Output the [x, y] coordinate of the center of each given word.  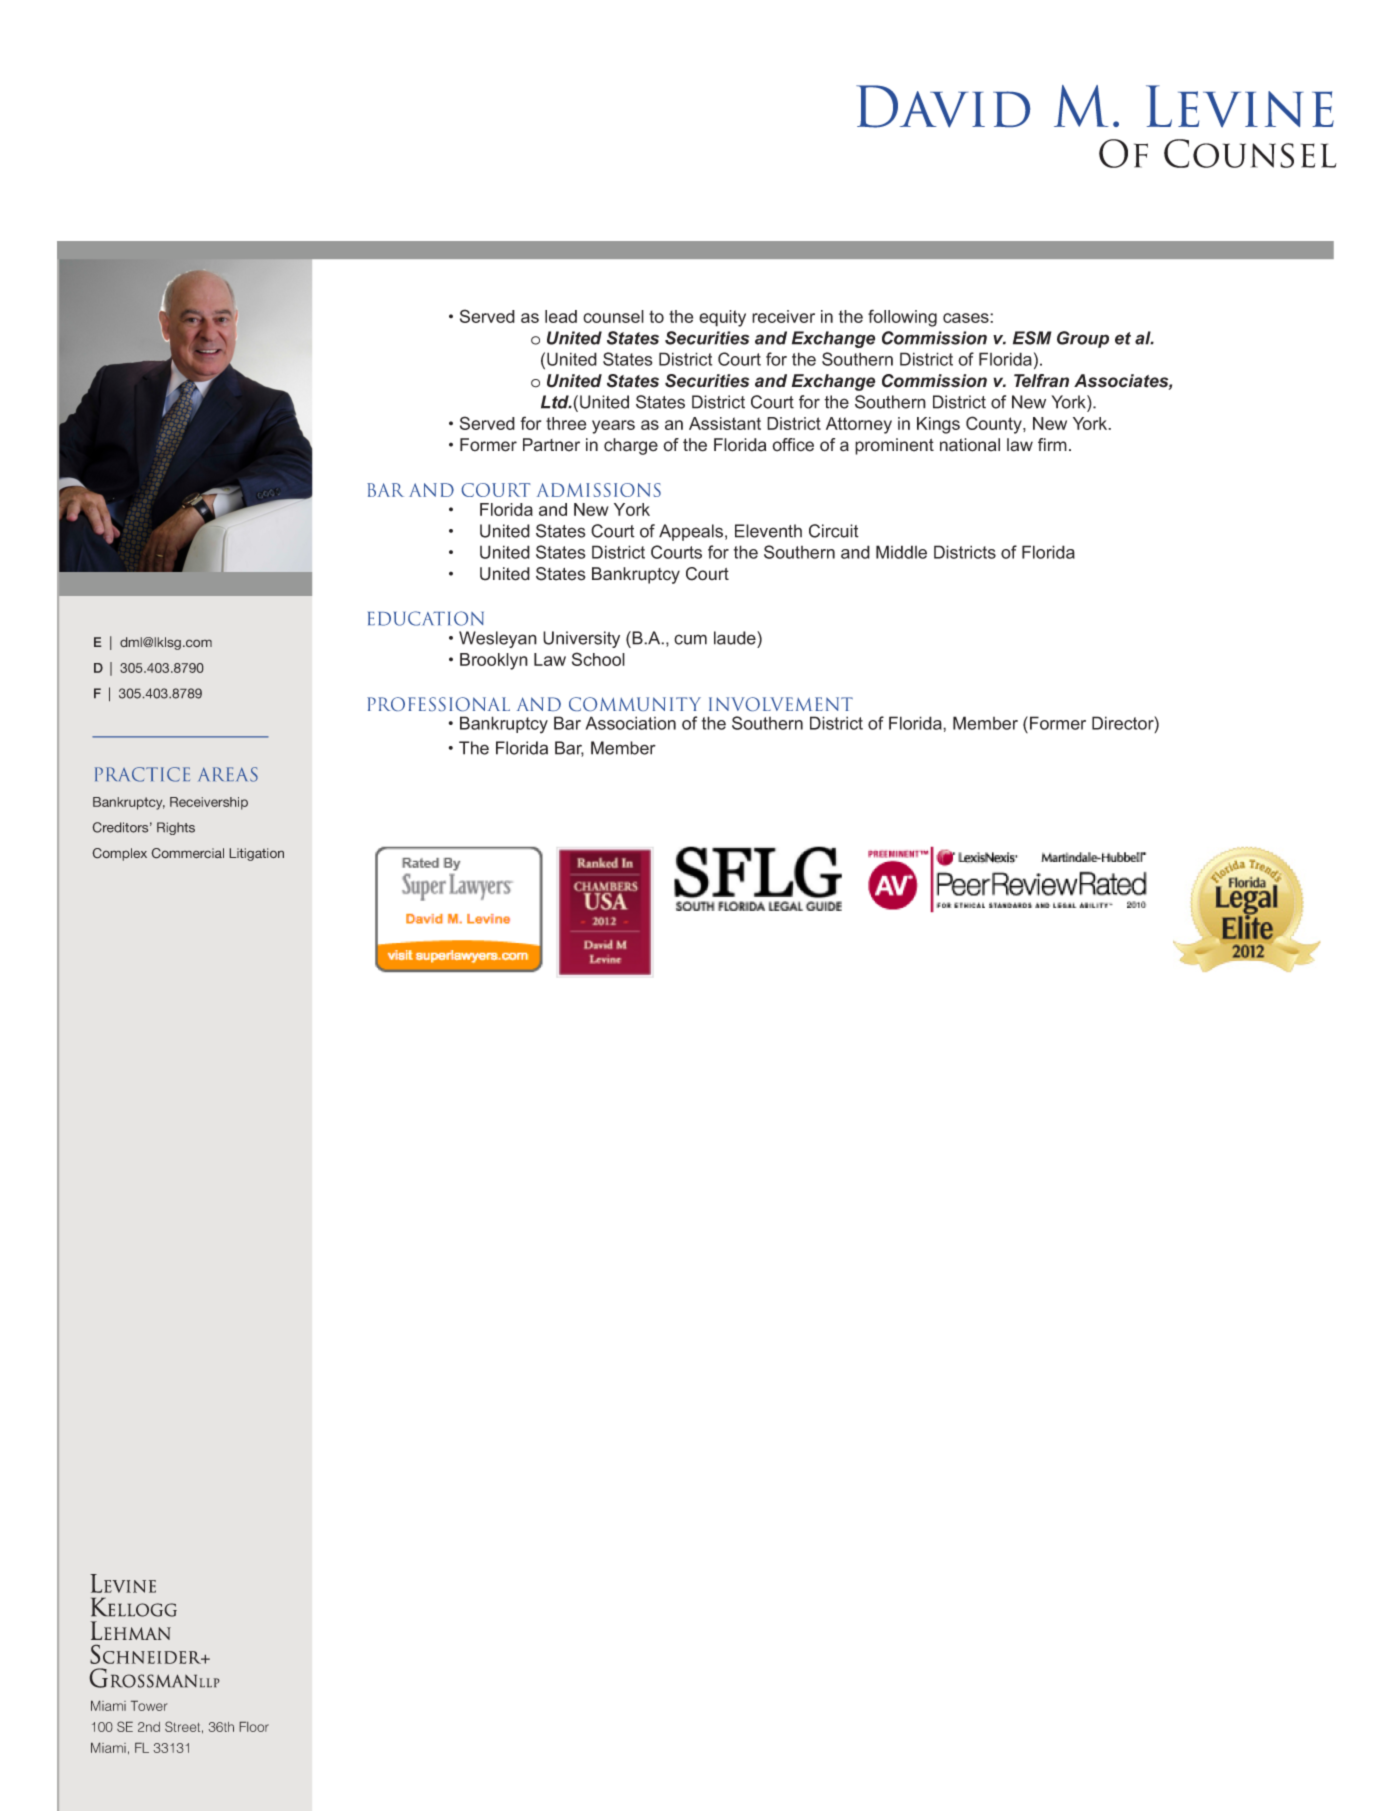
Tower [149, 1705]
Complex [119, 854]
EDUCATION [426, 618]
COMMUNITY [635, 704]
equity [722, 318]
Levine [1240, 106]
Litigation [256, 854]
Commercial [187, 853]
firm [1052, 444]
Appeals [692, 532]
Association [630, 723]
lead [561, 316]
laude [736, 638]
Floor [254, 1726]
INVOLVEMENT [781, 704]
